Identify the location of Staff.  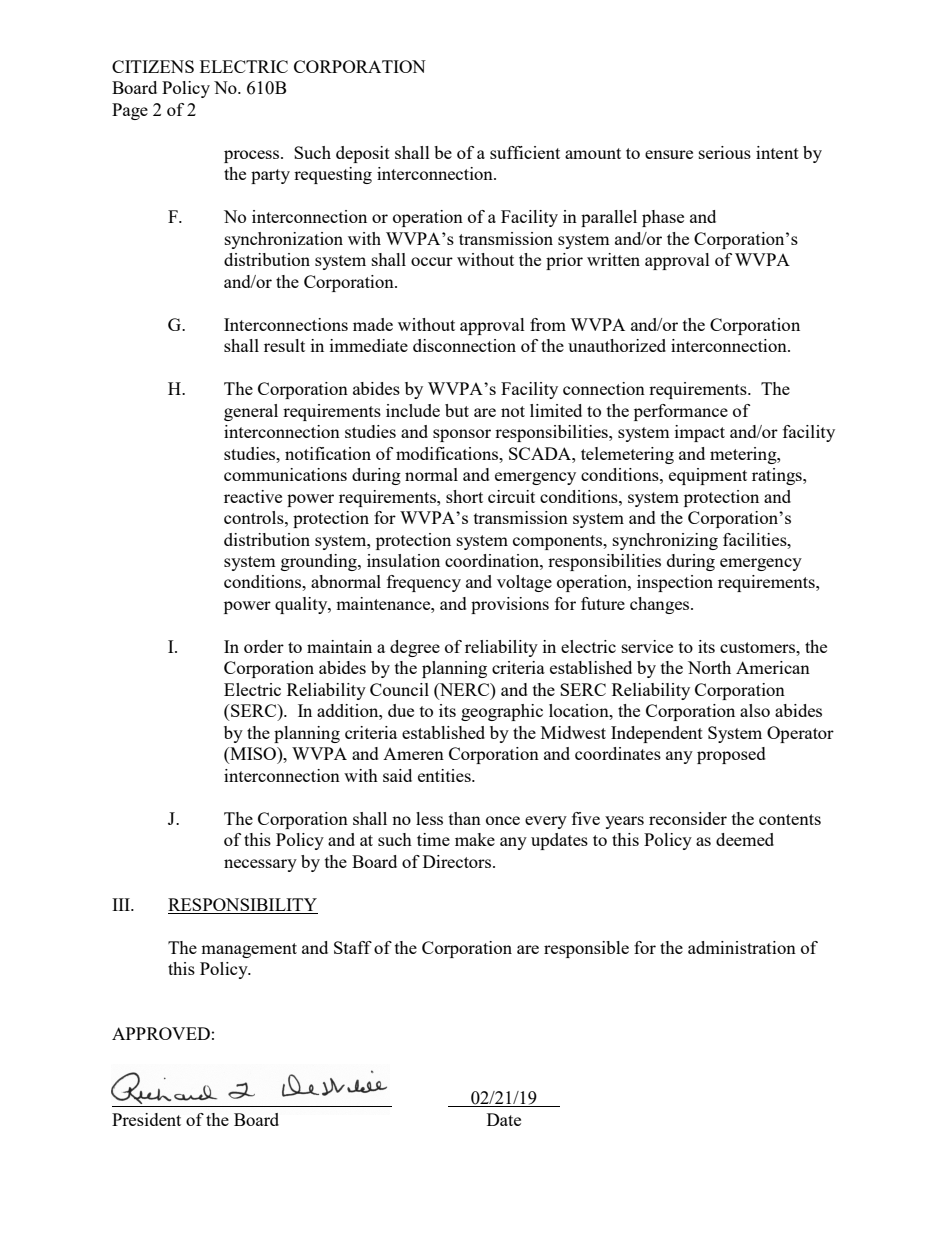
(353, 947).
